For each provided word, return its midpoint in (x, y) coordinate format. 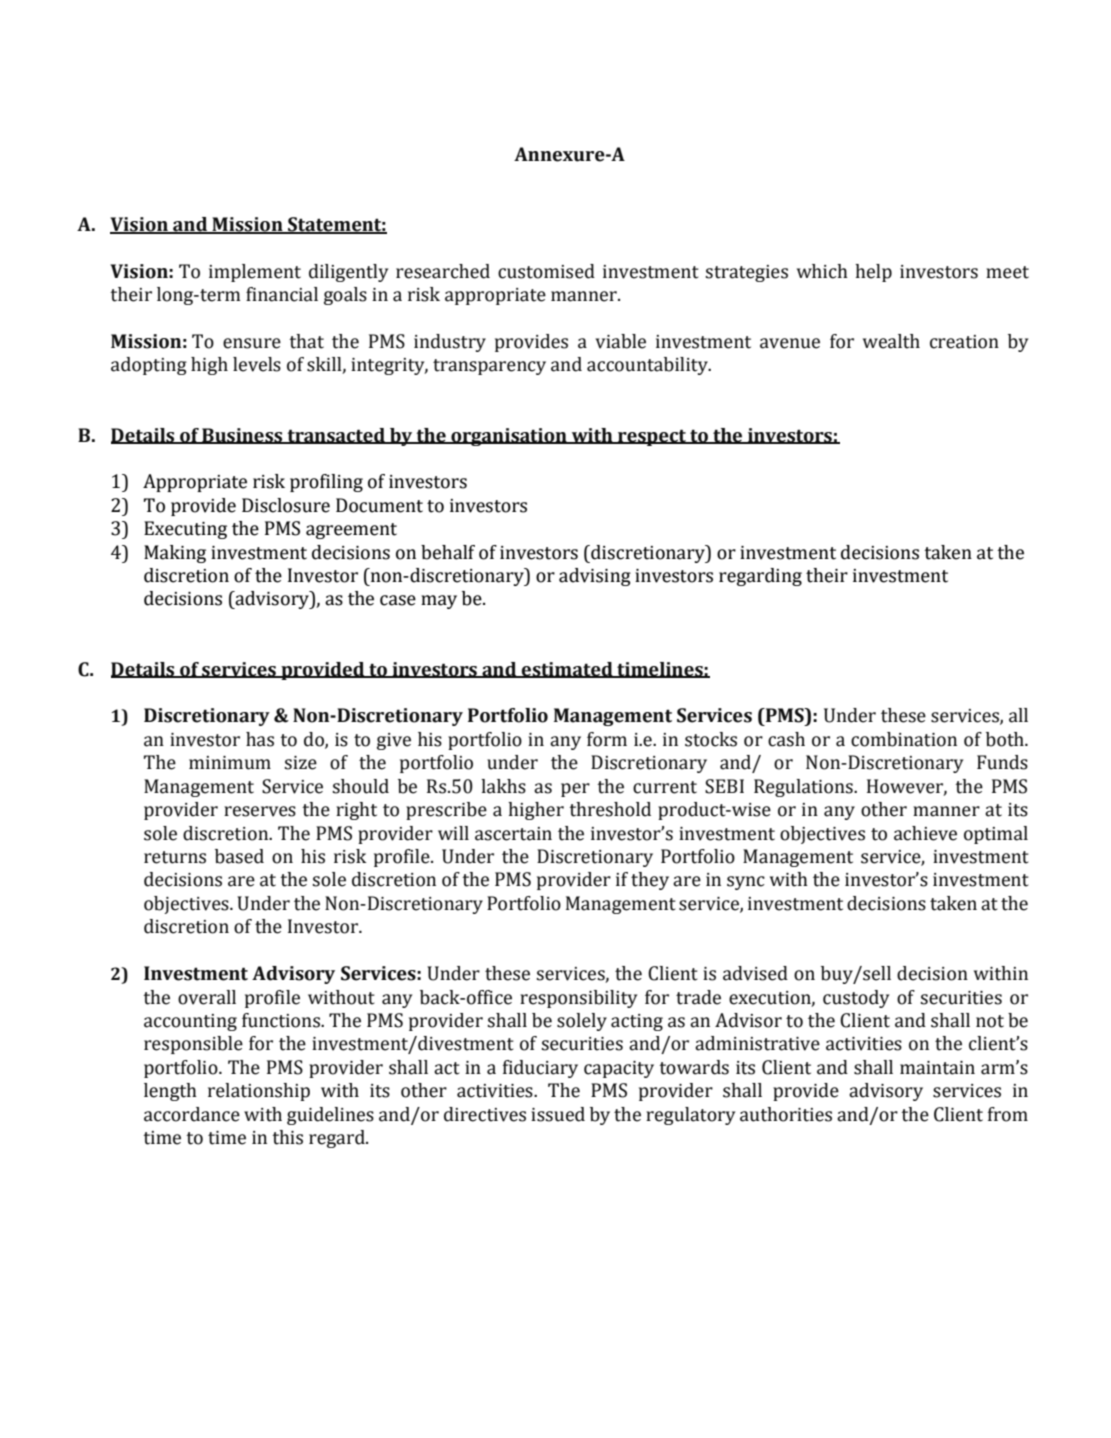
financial (282, 294)
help (873, 273)
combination (904, 739)
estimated (567, 670)
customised (546, 271)
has (260, 739)
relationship (259, 1092)
